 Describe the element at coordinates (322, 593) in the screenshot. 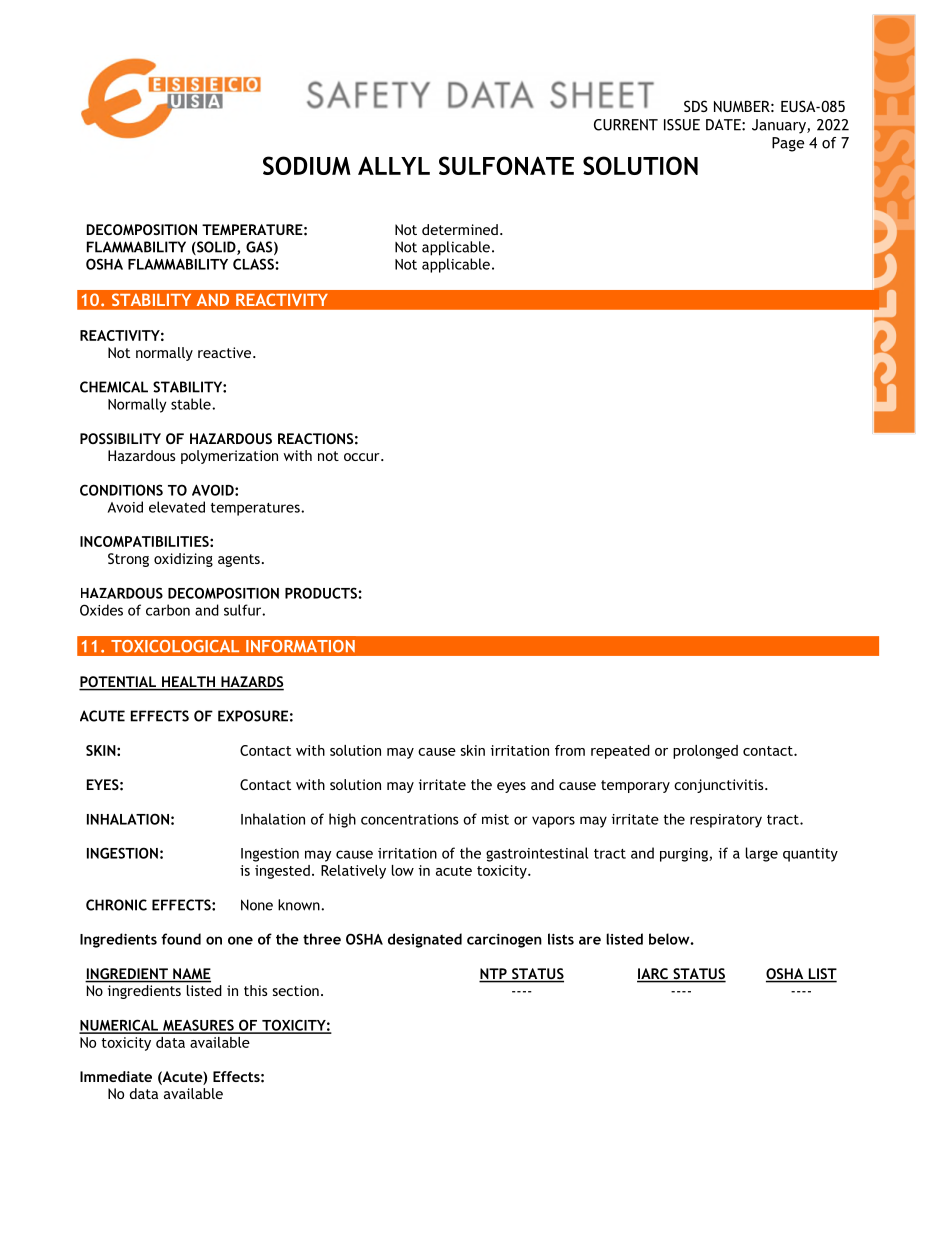

I see `PRODUCTS` at that location.
